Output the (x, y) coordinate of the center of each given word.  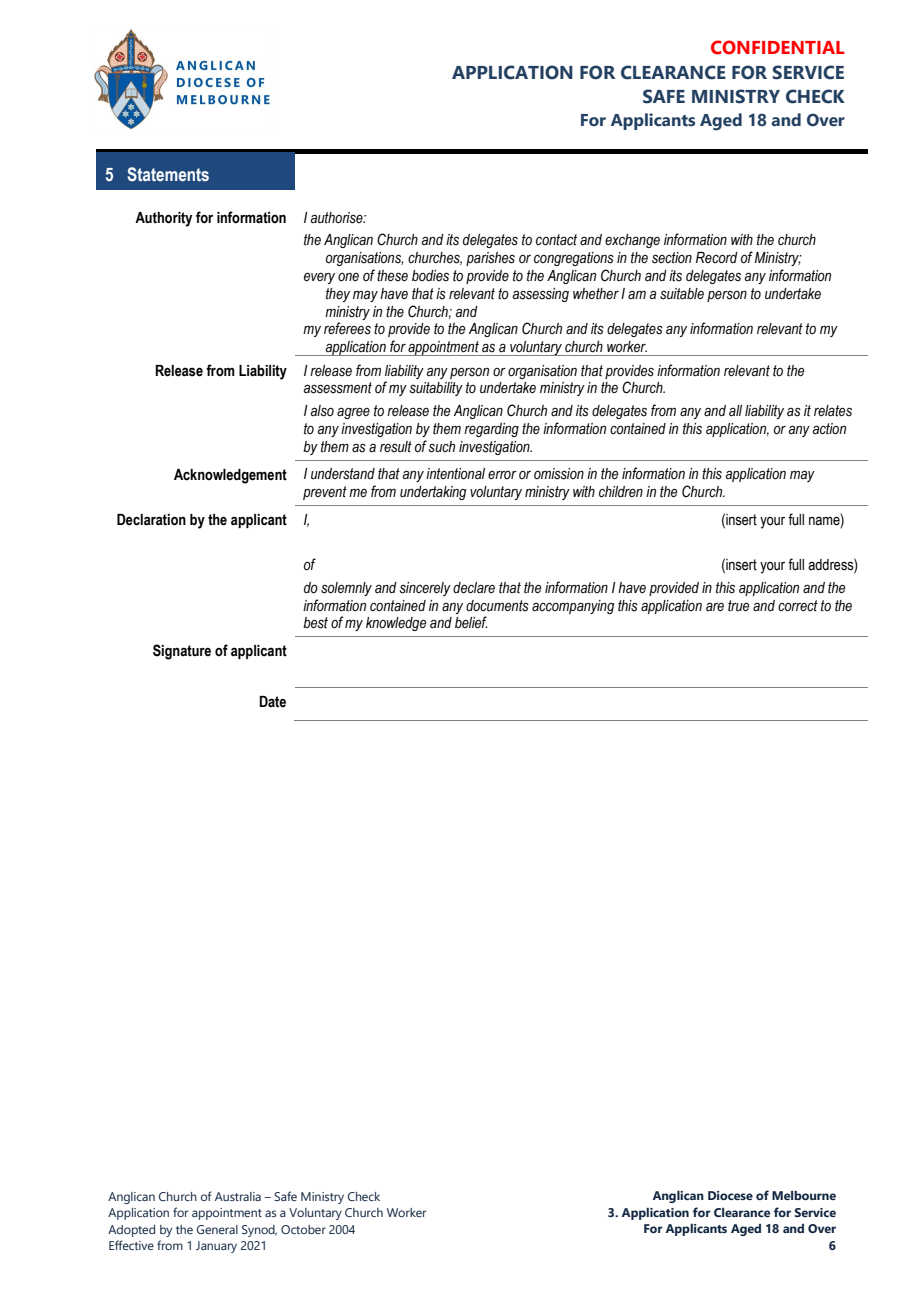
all (735, 411)
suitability (436, 389)
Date (272, 702)
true (738, 606)
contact (556, 240)
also (322, 411)
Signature (182, 652)
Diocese (730, 1195)
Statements (168, 174)
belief (471, 622)
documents (497, 606)
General (217, 1229)
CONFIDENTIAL (778, 47)
